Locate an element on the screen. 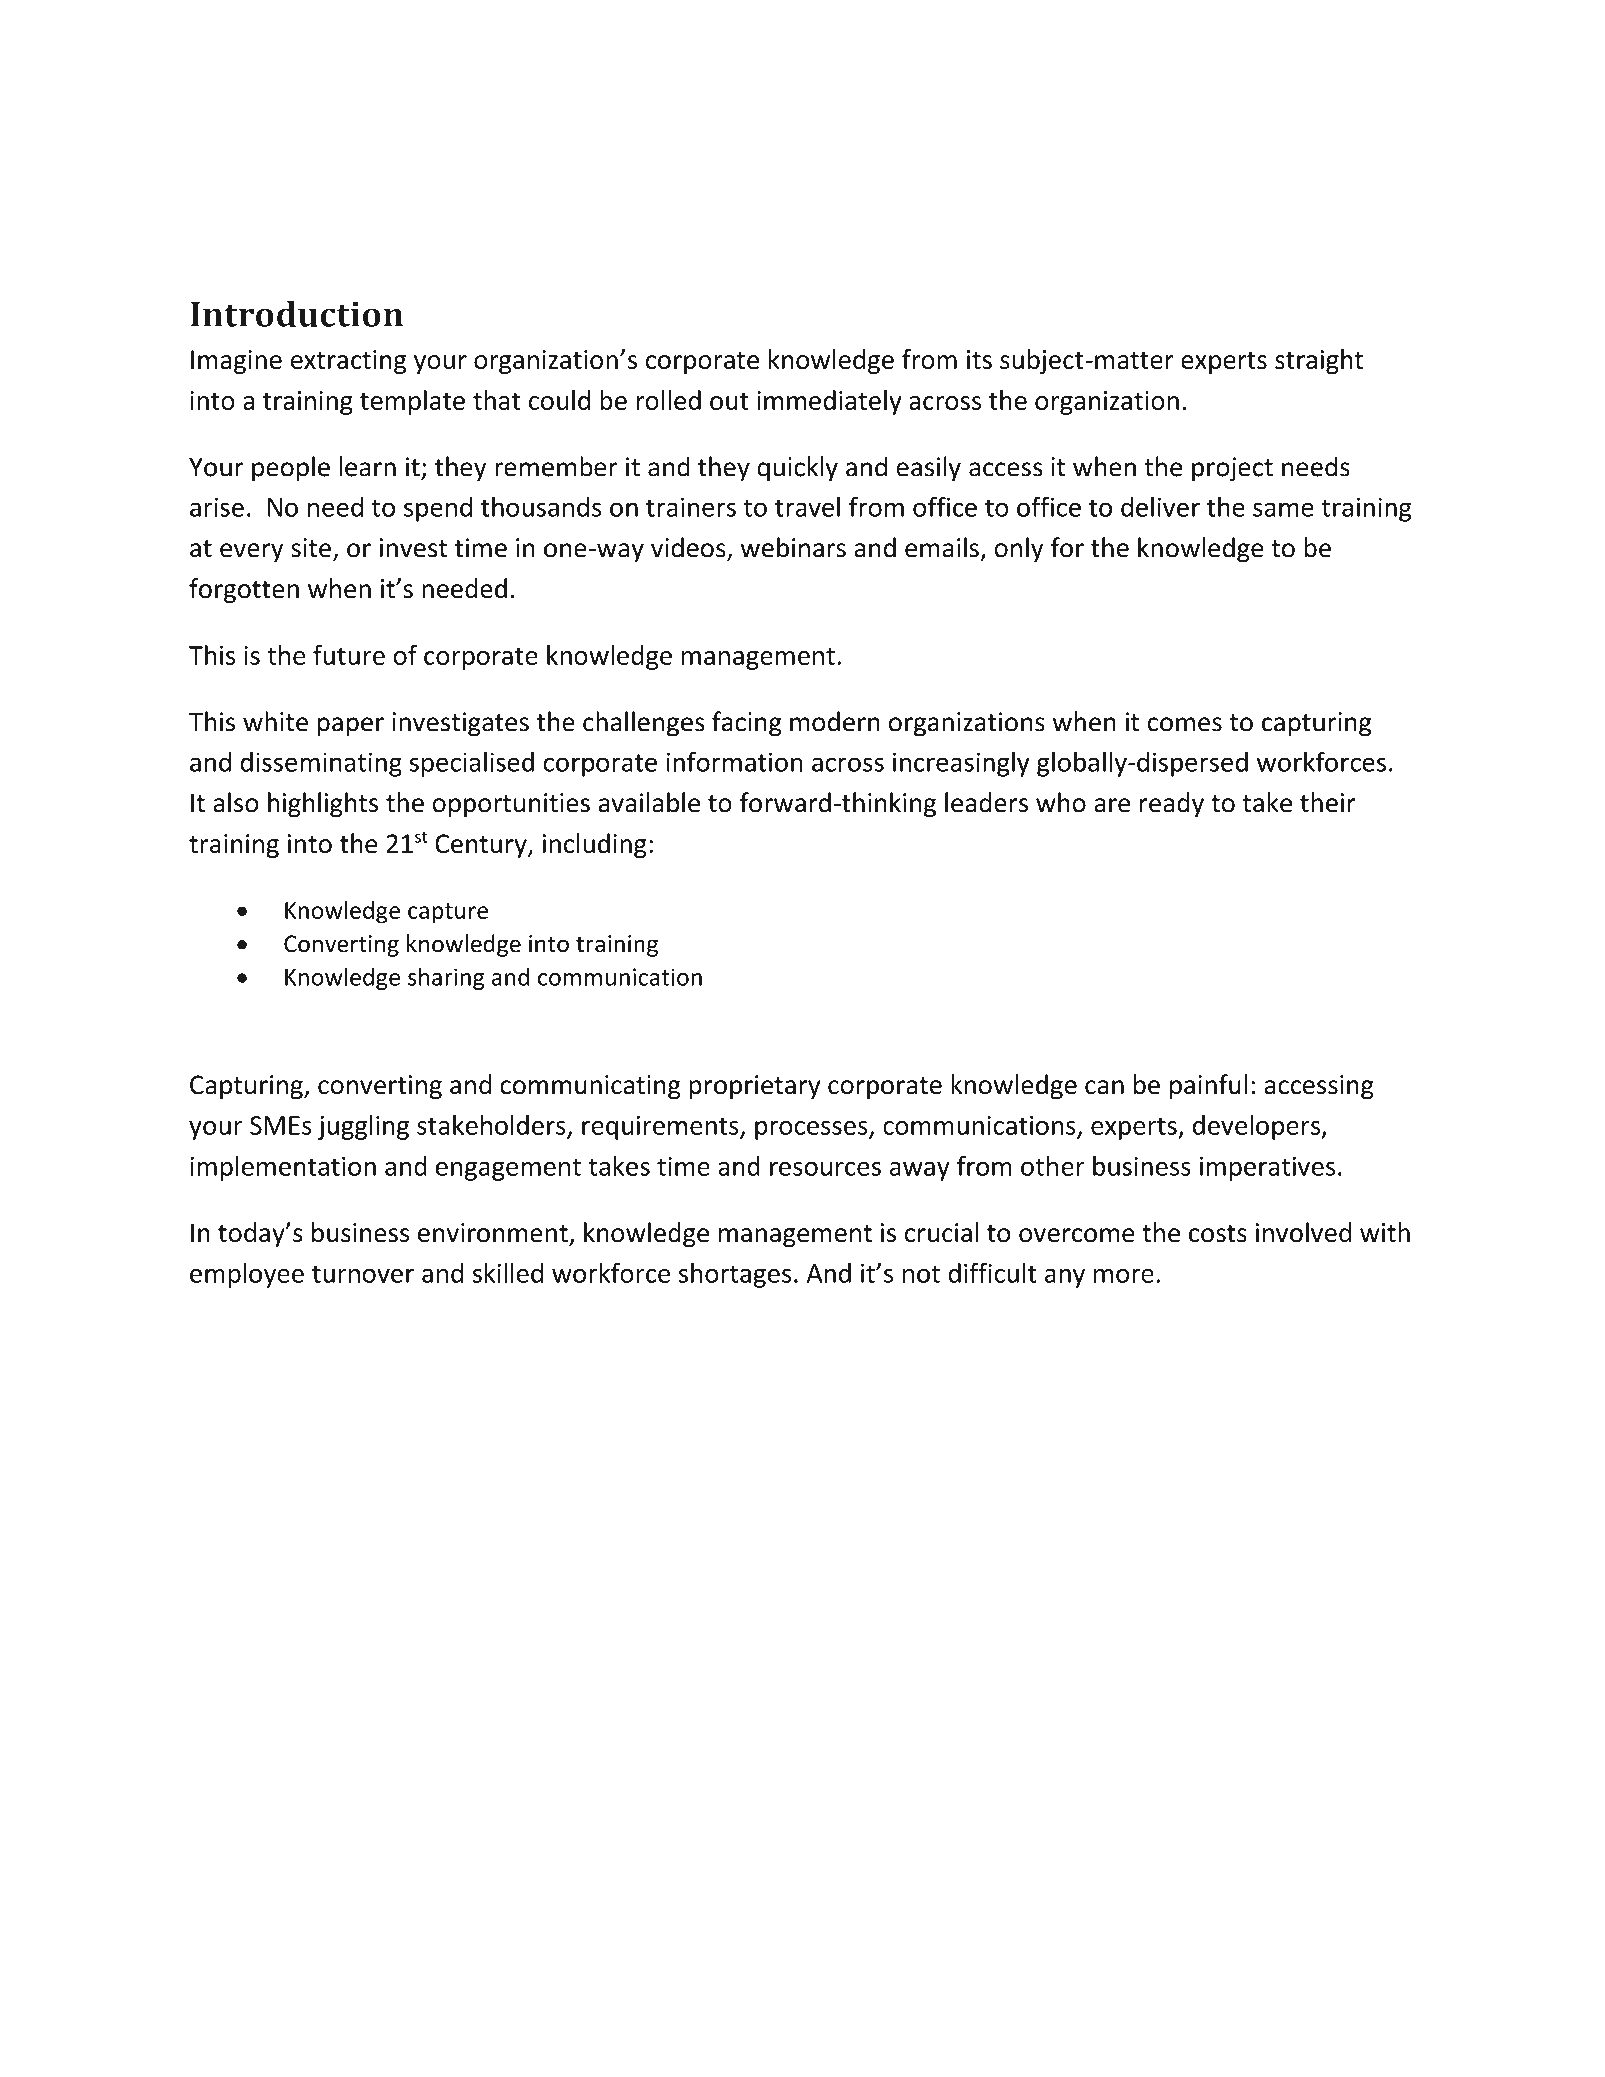 This screenshot has height=2077, width=1605. site is located at coordinates (311, 548).
